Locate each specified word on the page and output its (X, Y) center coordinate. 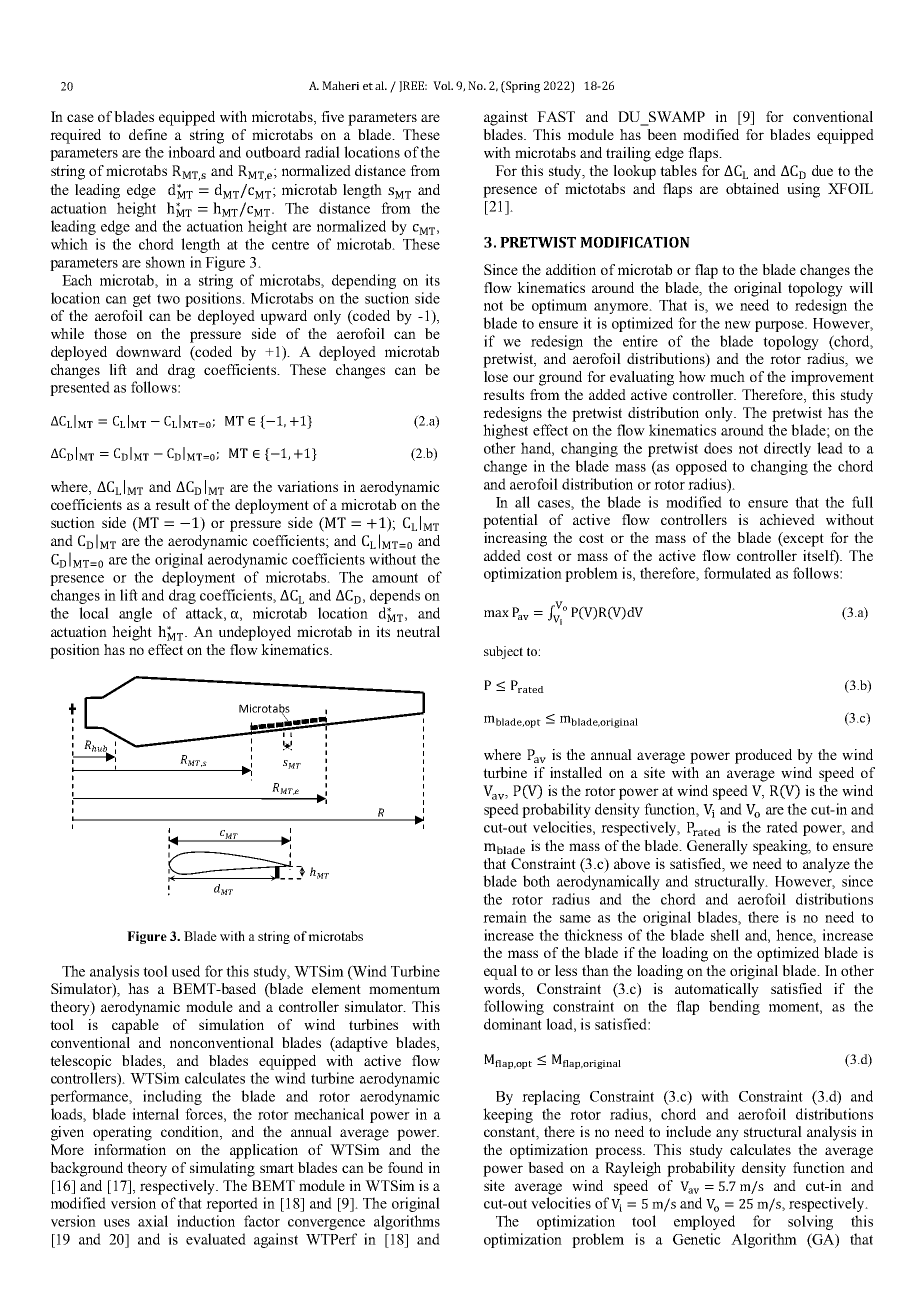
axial (153, 1221)
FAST (556, 116)
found (405, 1167)
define (148, 134)
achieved (787, 519)
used (186, 971)
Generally (717, 847)
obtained (752, 188)
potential (510, 521)
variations (307, 486)
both (536, 881)
